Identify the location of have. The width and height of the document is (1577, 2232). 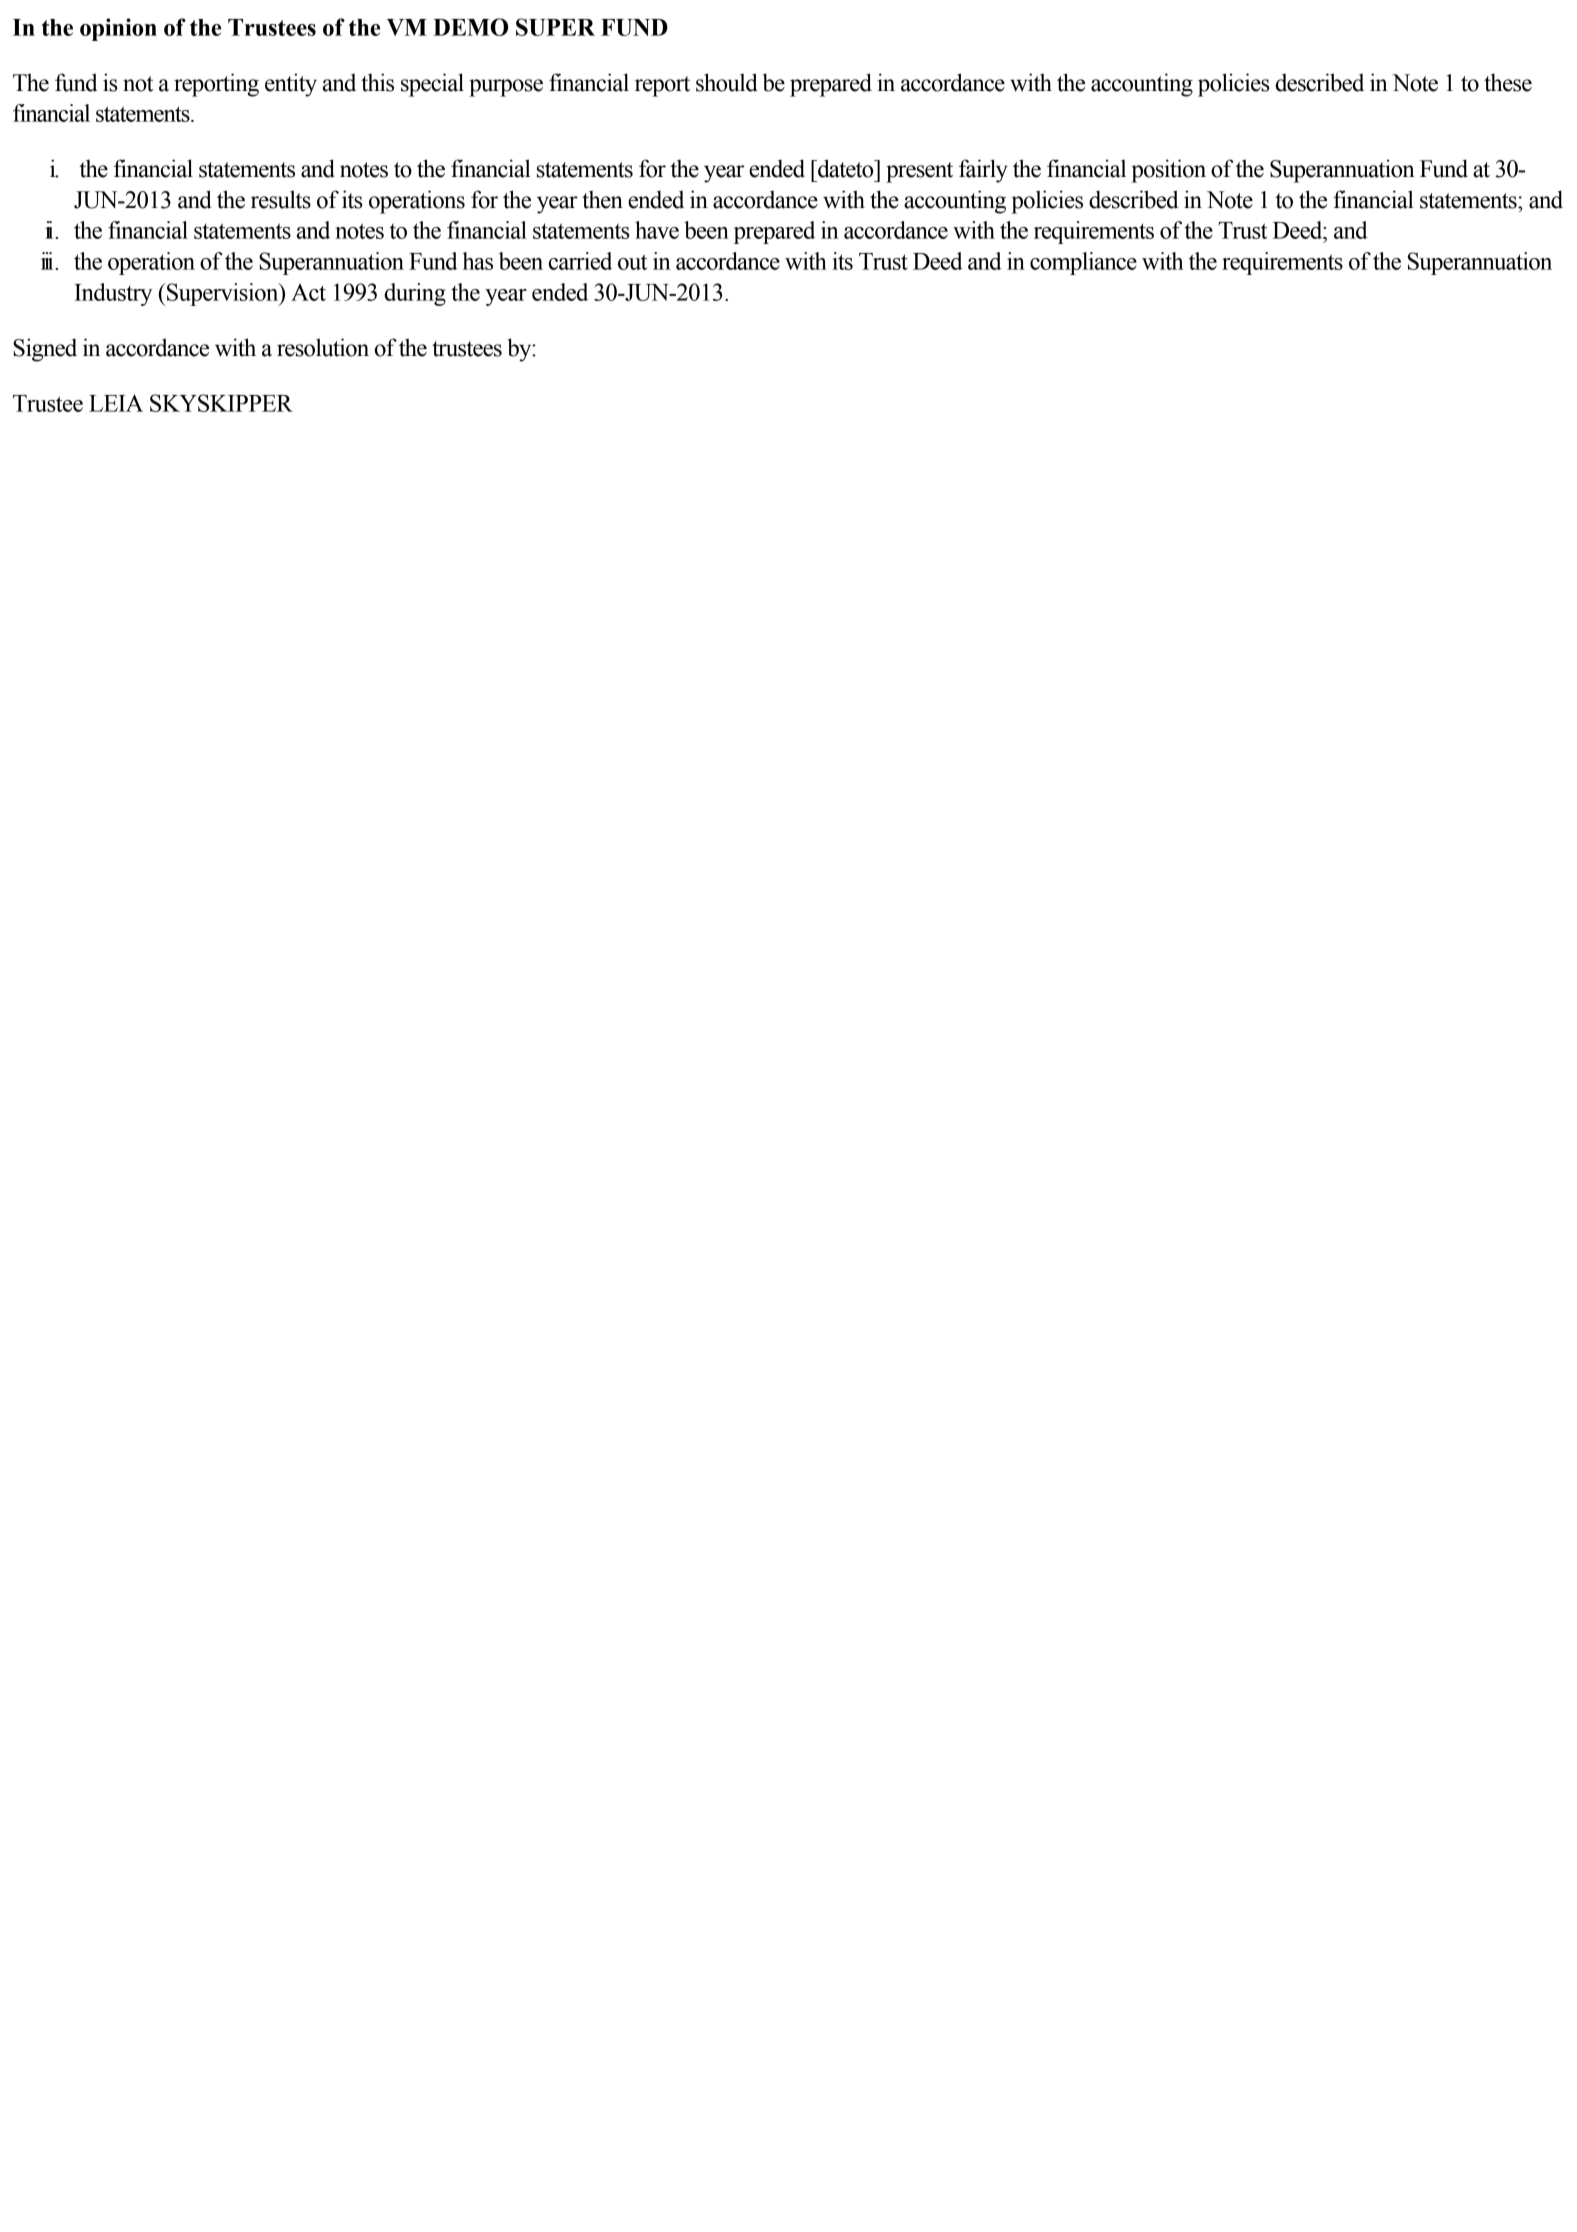
(657, 230).
